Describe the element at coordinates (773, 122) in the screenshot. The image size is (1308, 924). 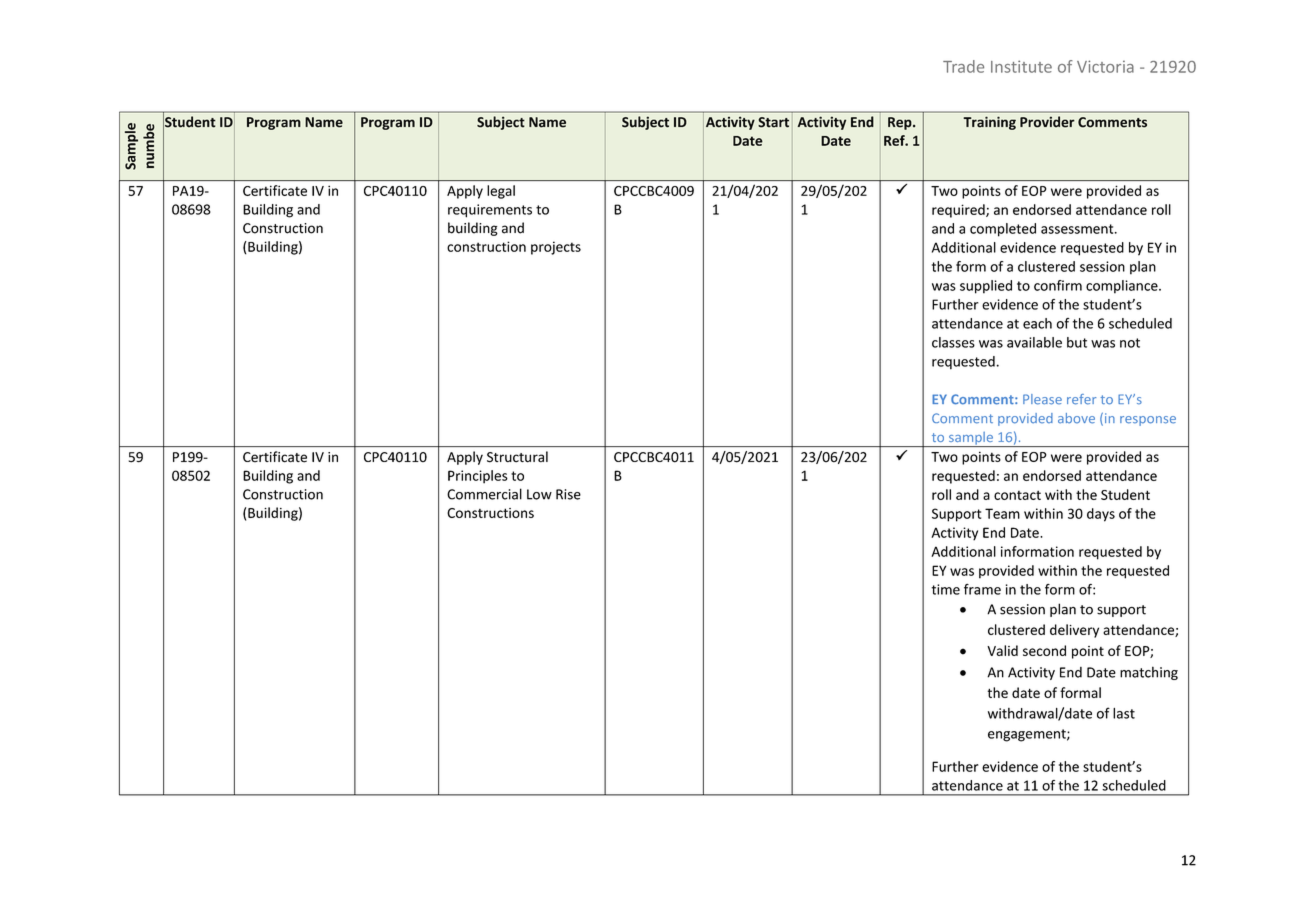
I see `Start` at that location.
